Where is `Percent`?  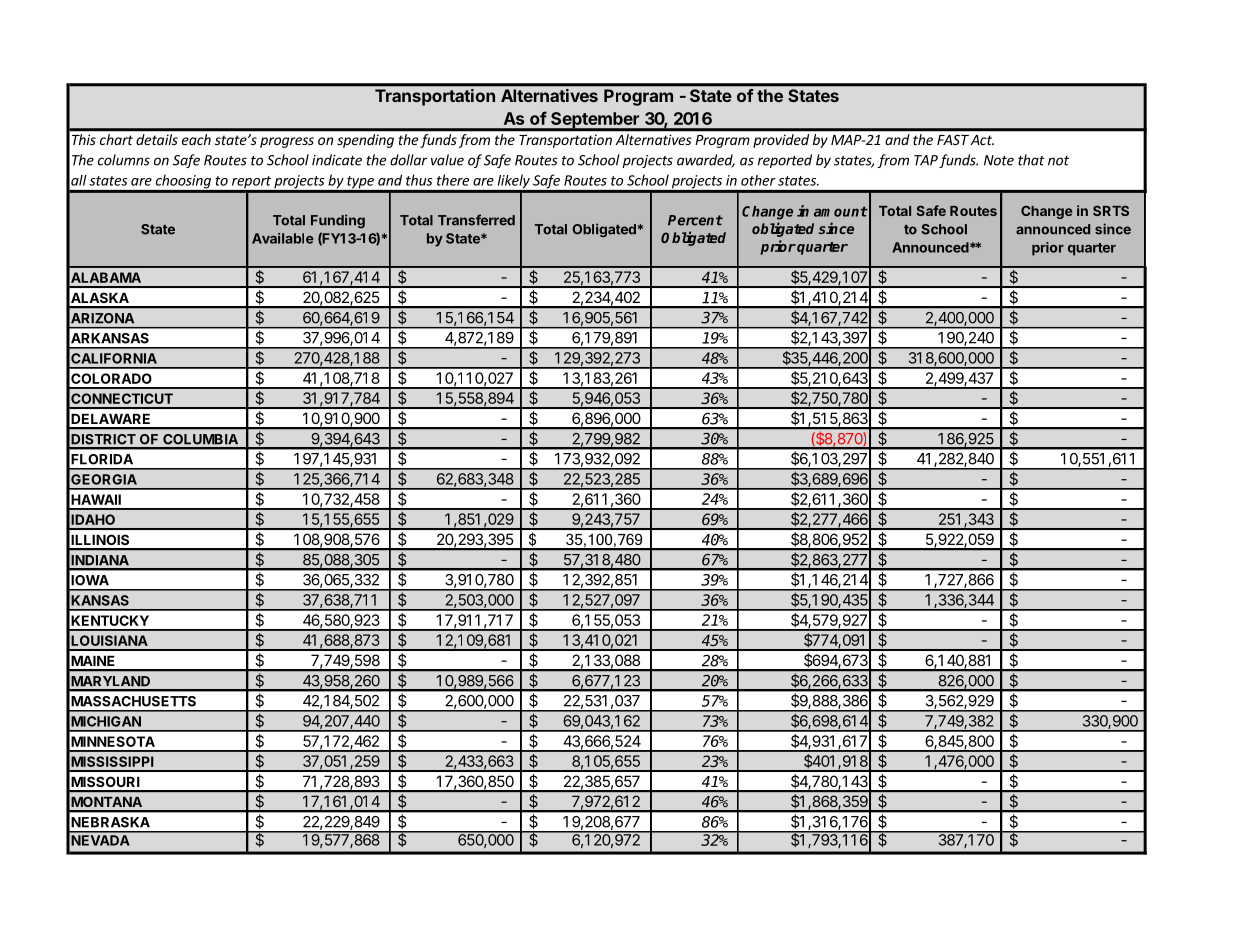 Percent is located at coordinates (695, 220).
